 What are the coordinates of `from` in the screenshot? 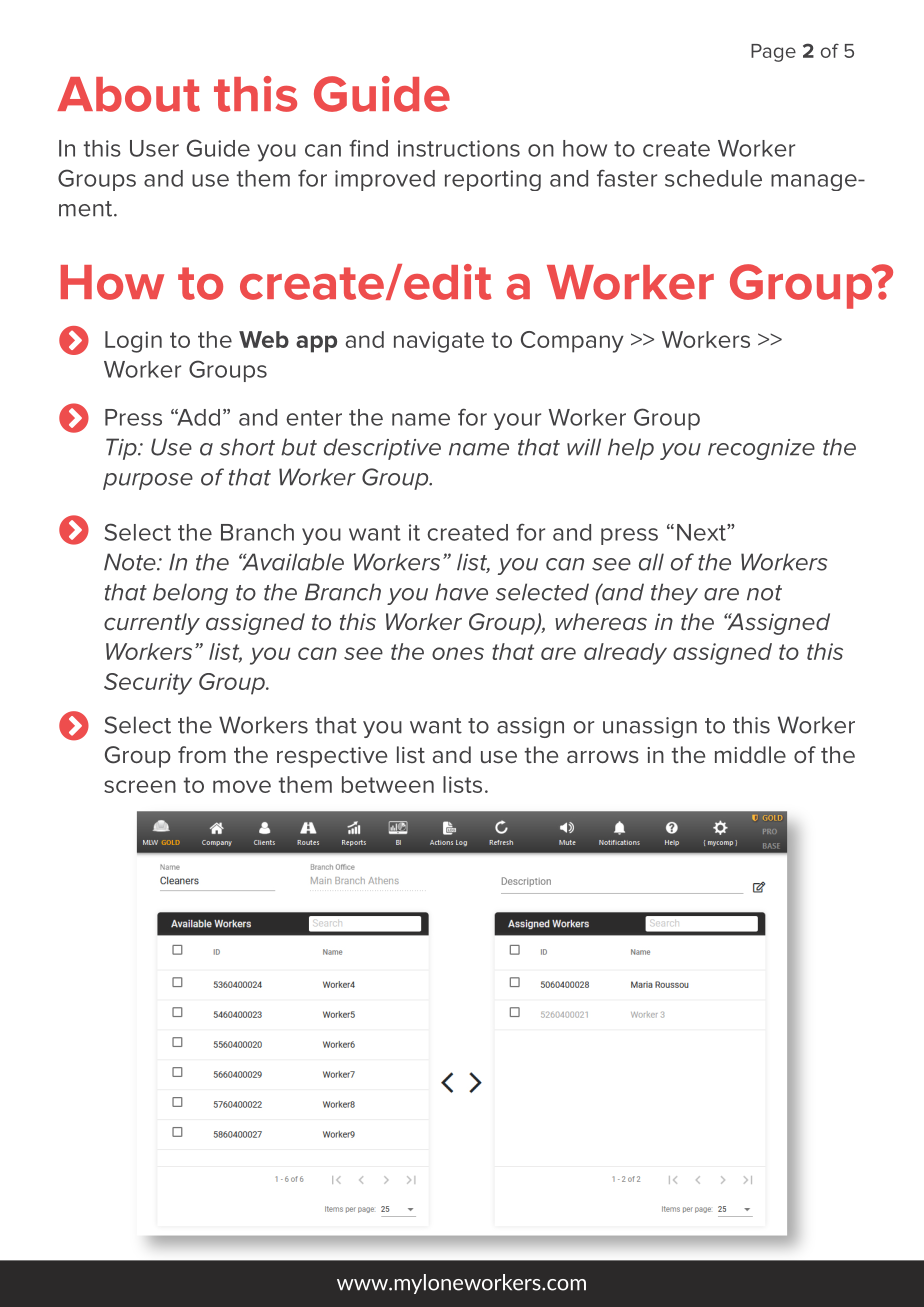 It's located at (202, 754).
